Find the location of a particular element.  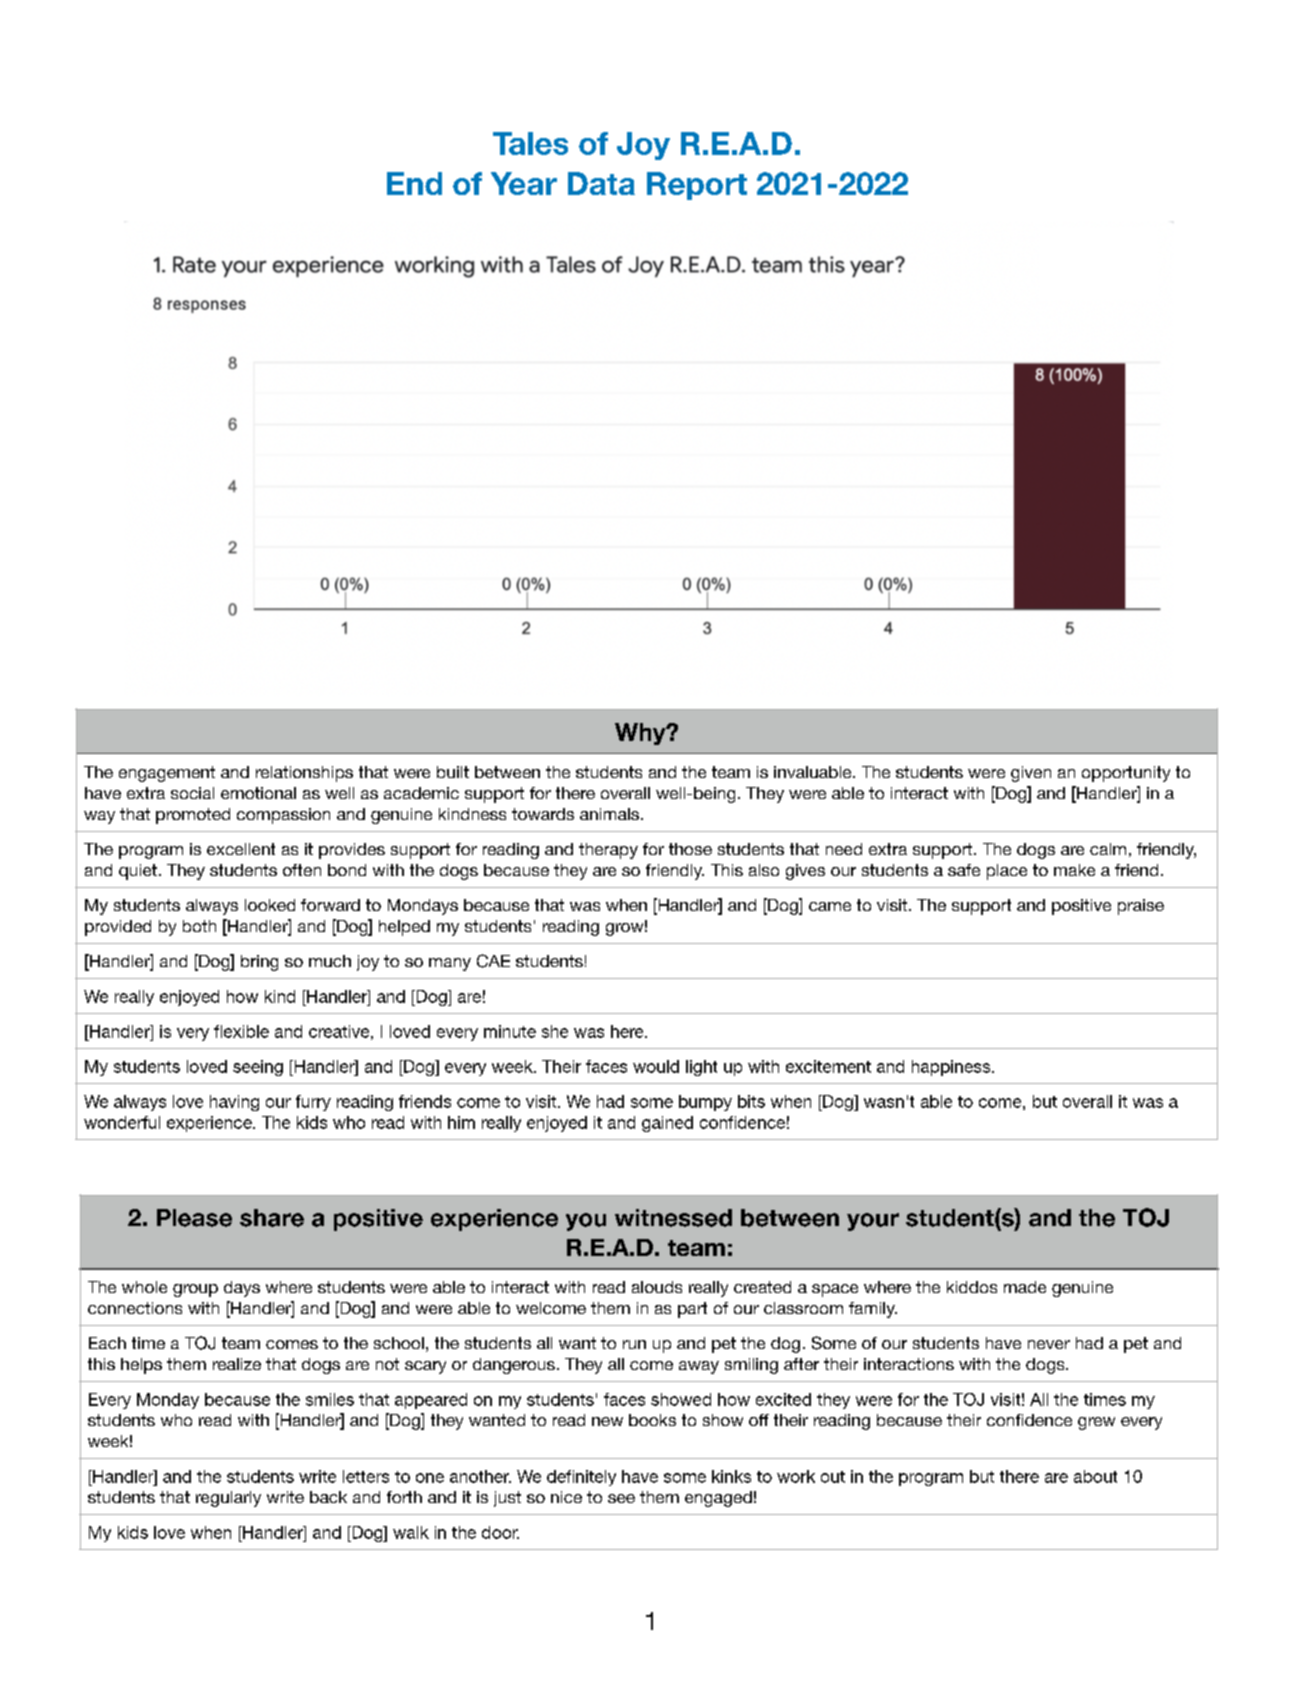

happiness is located at coordinates (952, 1068).
